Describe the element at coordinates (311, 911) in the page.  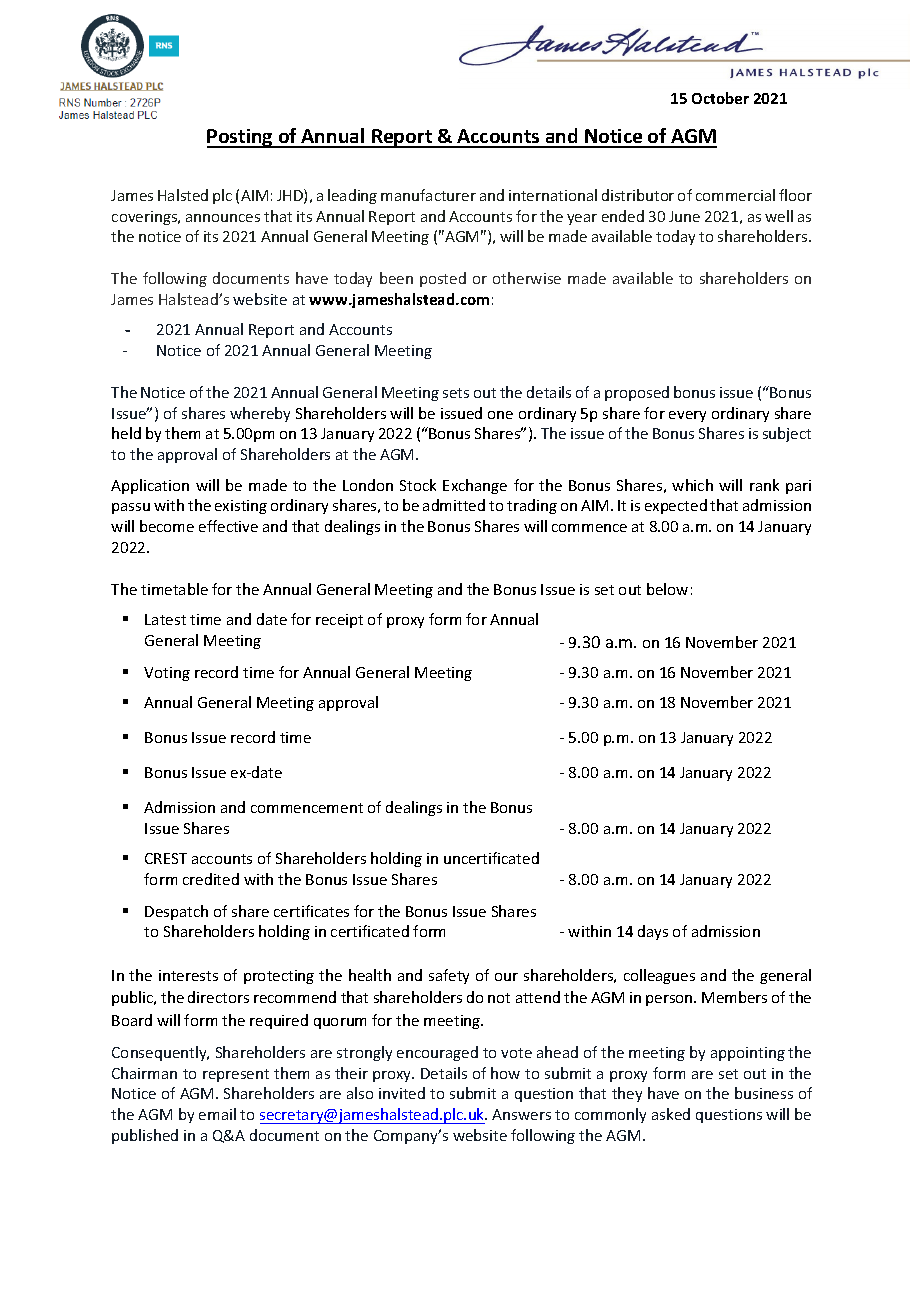
I see `certificates` at that location.
